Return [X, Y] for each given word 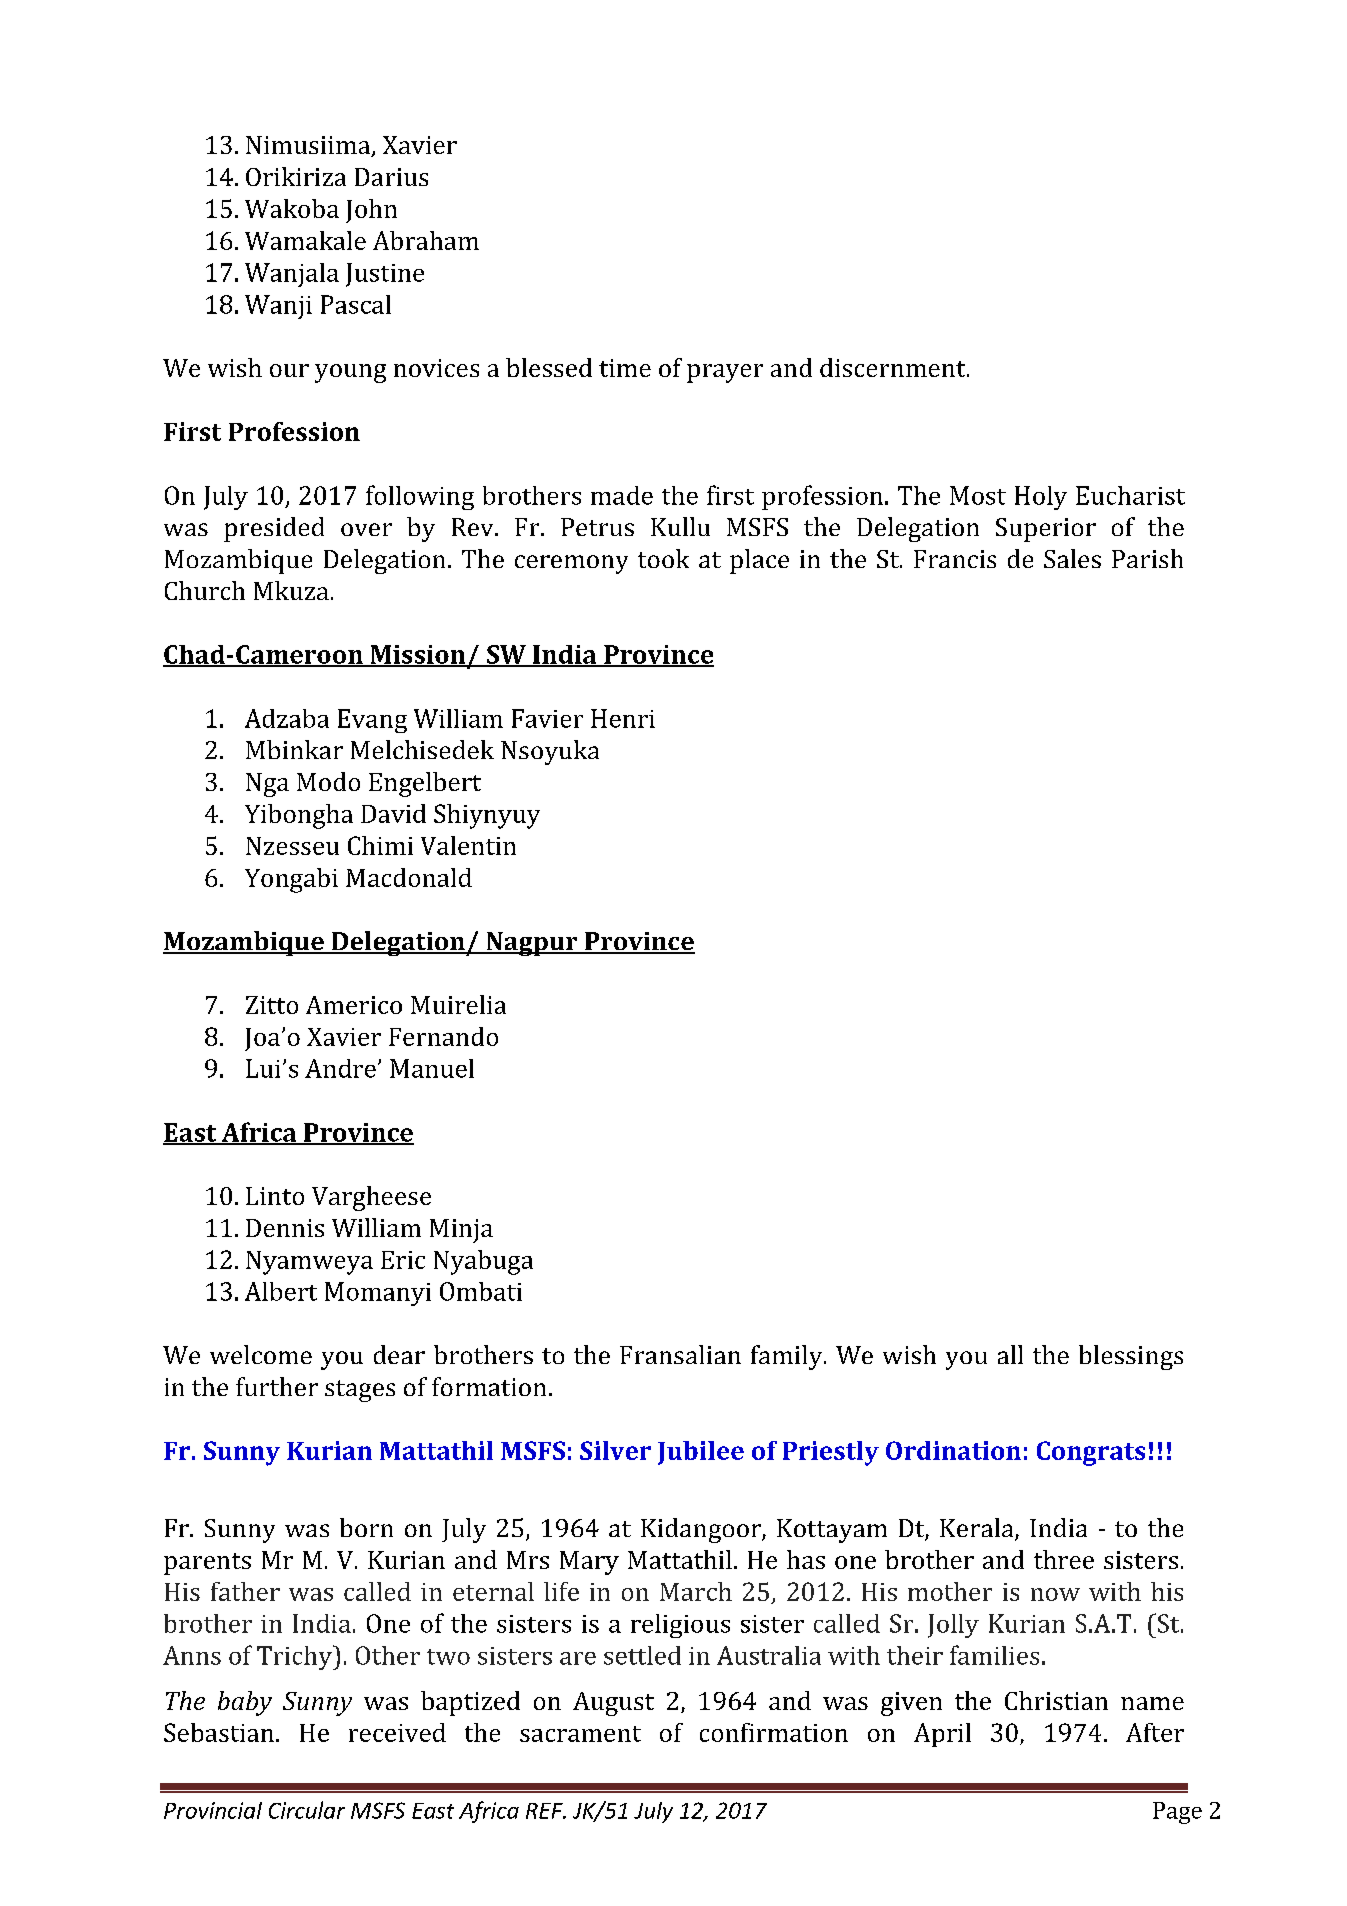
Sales [1072, 558]
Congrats [1091, 1453]
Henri [623, 718]
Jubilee [701, 1453]
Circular [307, 1810]
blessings [1131, 1357]
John [371, 211]
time [625, 368]
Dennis [285, 1228]
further [277, 1386]
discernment [894, 367]
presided [274, 529]
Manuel [432, 1068]
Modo [328, 781]
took [663, 558]
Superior [1046, 530]
